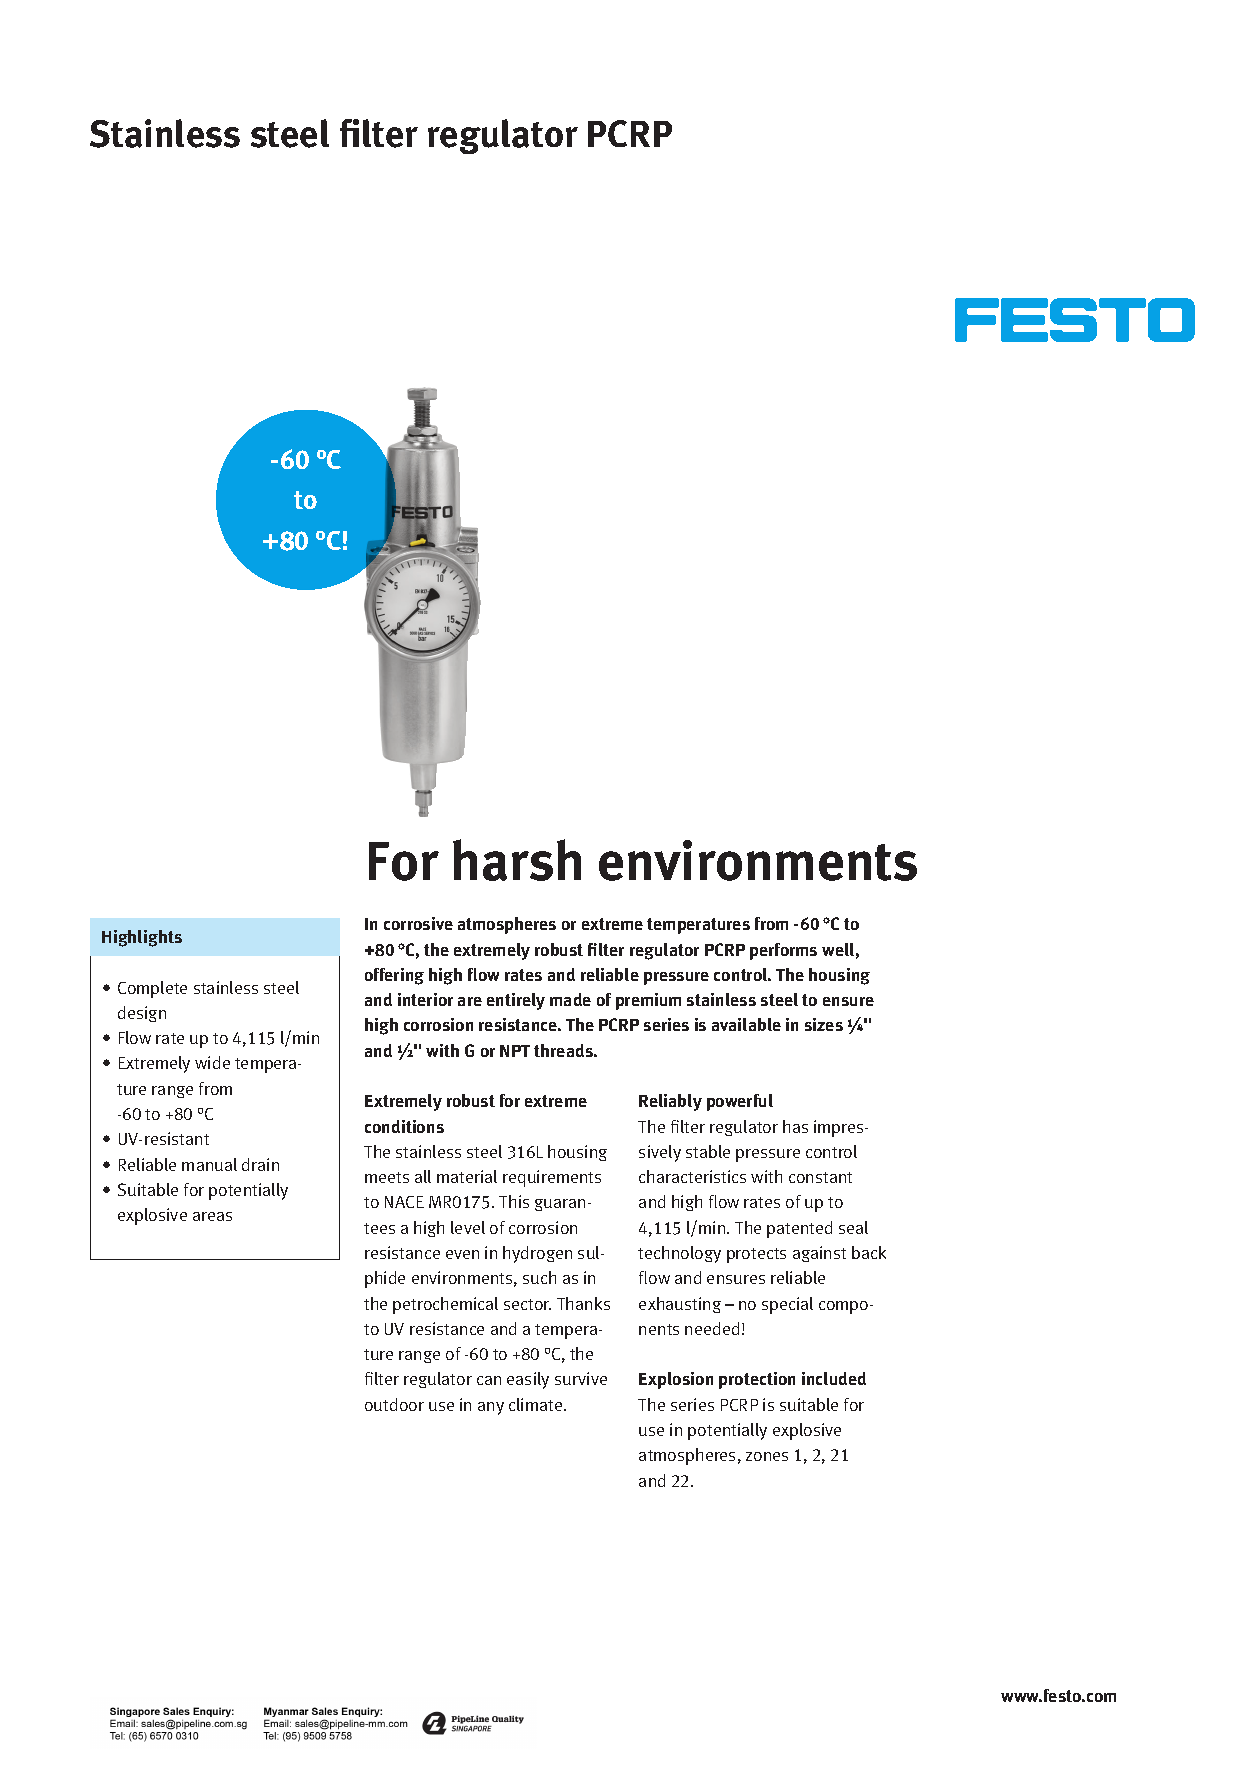  I want to click on corrosive, so click(418, 923).
